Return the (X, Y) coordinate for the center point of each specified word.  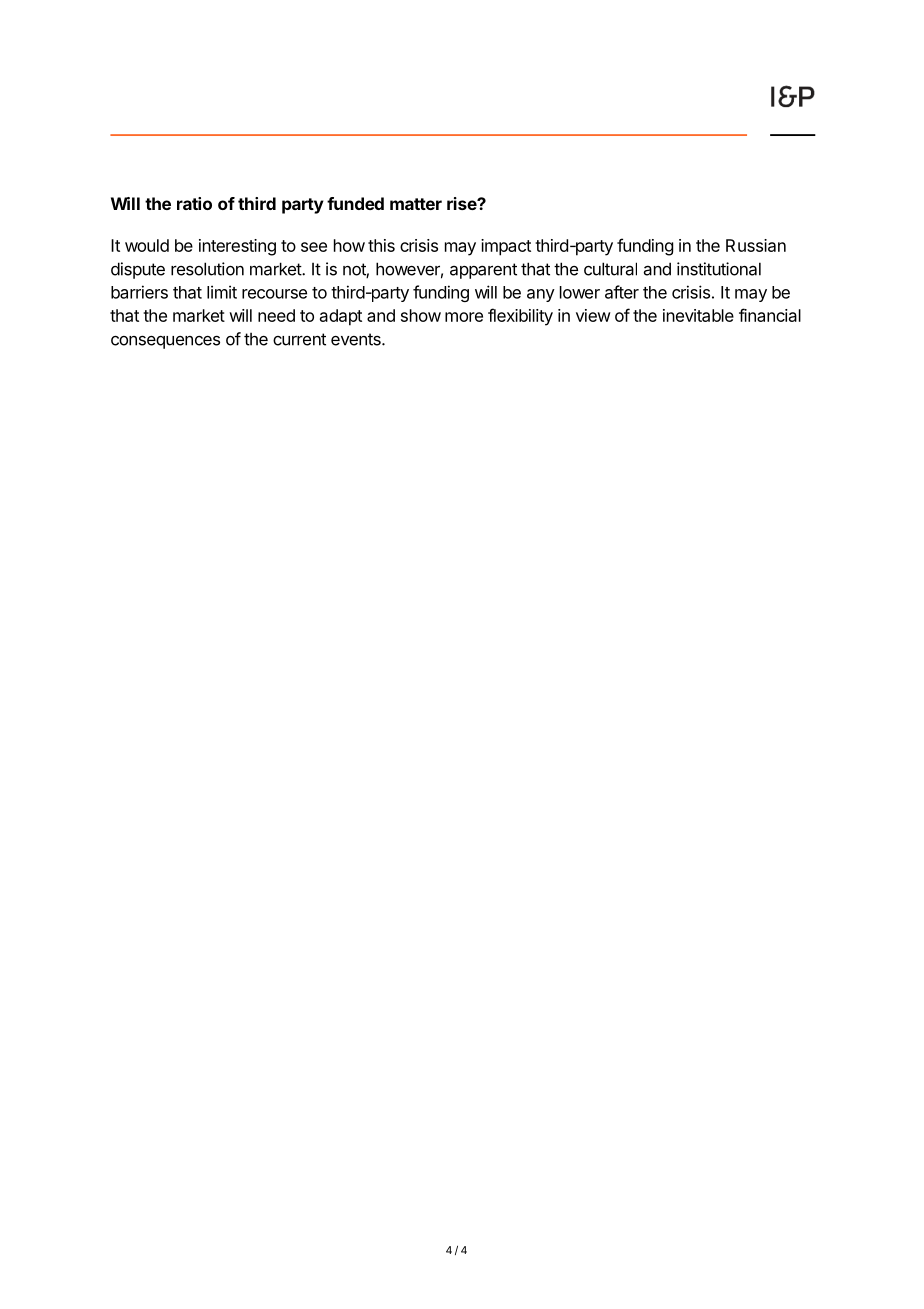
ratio (194, 203)
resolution (207, 269)
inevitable (698, 315)
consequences (165, 342)
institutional (719, 269)
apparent (483, 271)
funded (355, 203)
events (357, 339)
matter (416, 204)
